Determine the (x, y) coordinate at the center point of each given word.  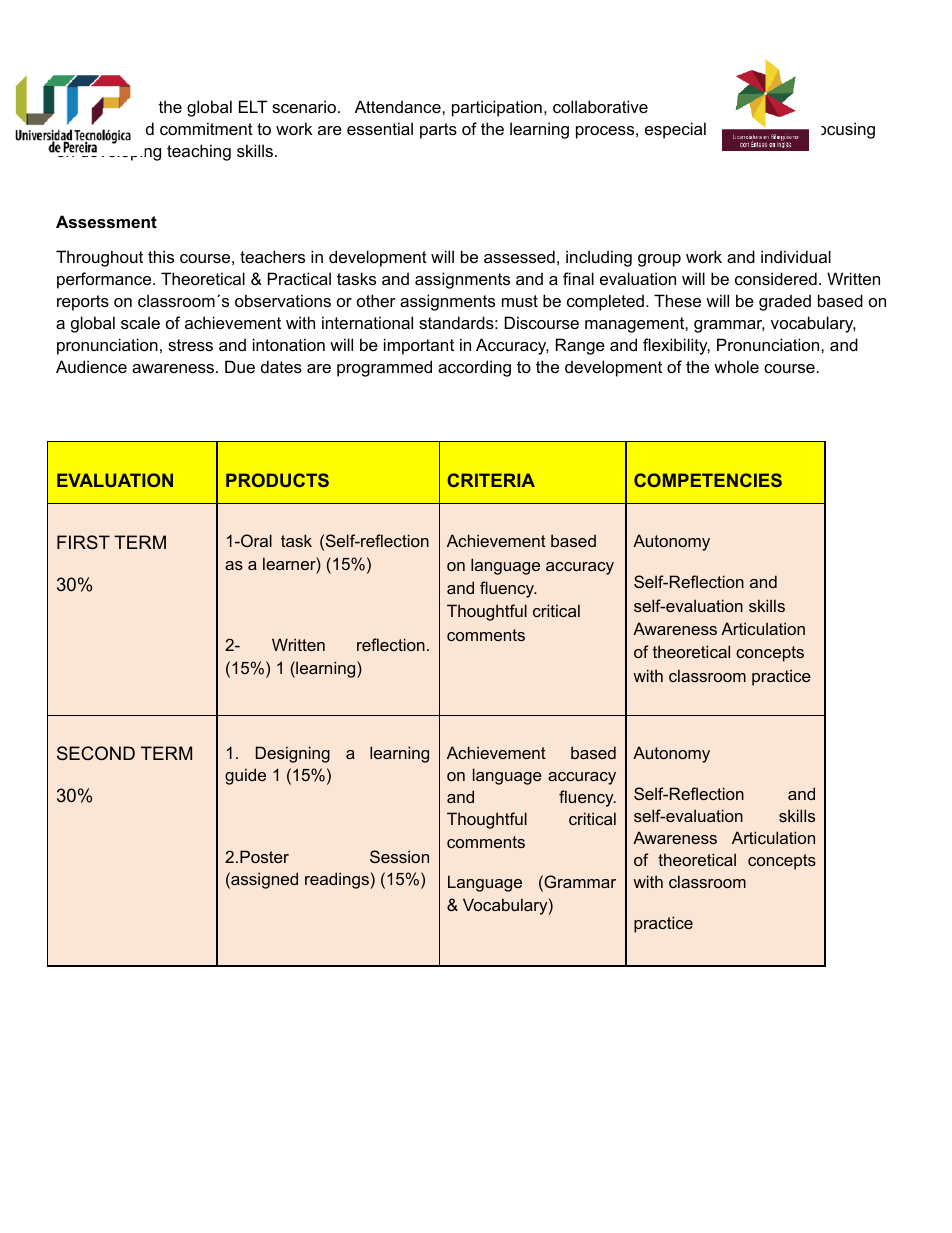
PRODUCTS (277, 480)
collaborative (600, 106)
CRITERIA (491, 480)
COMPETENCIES (708, 480)
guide (245, 776)
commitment (206, 128)
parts (438, 131)
